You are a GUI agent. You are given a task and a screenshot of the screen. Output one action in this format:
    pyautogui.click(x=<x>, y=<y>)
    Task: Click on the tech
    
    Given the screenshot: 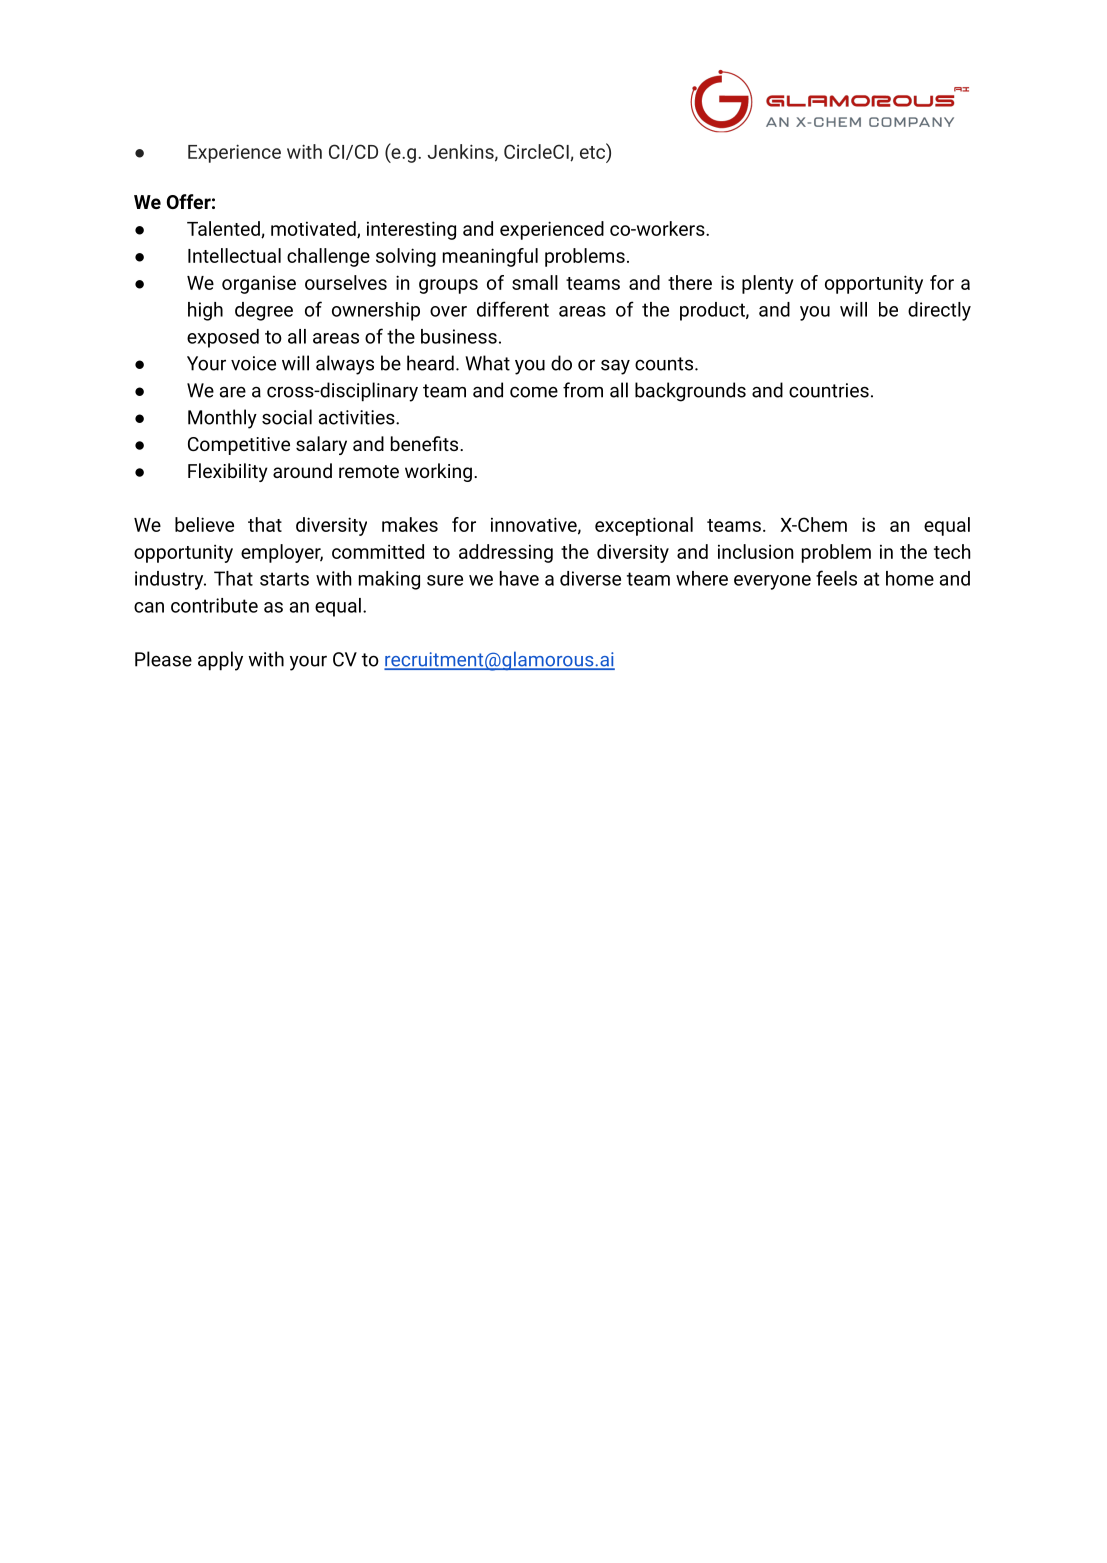 What is the action you would take?
    pyautogui.click(x=952, y=551)
